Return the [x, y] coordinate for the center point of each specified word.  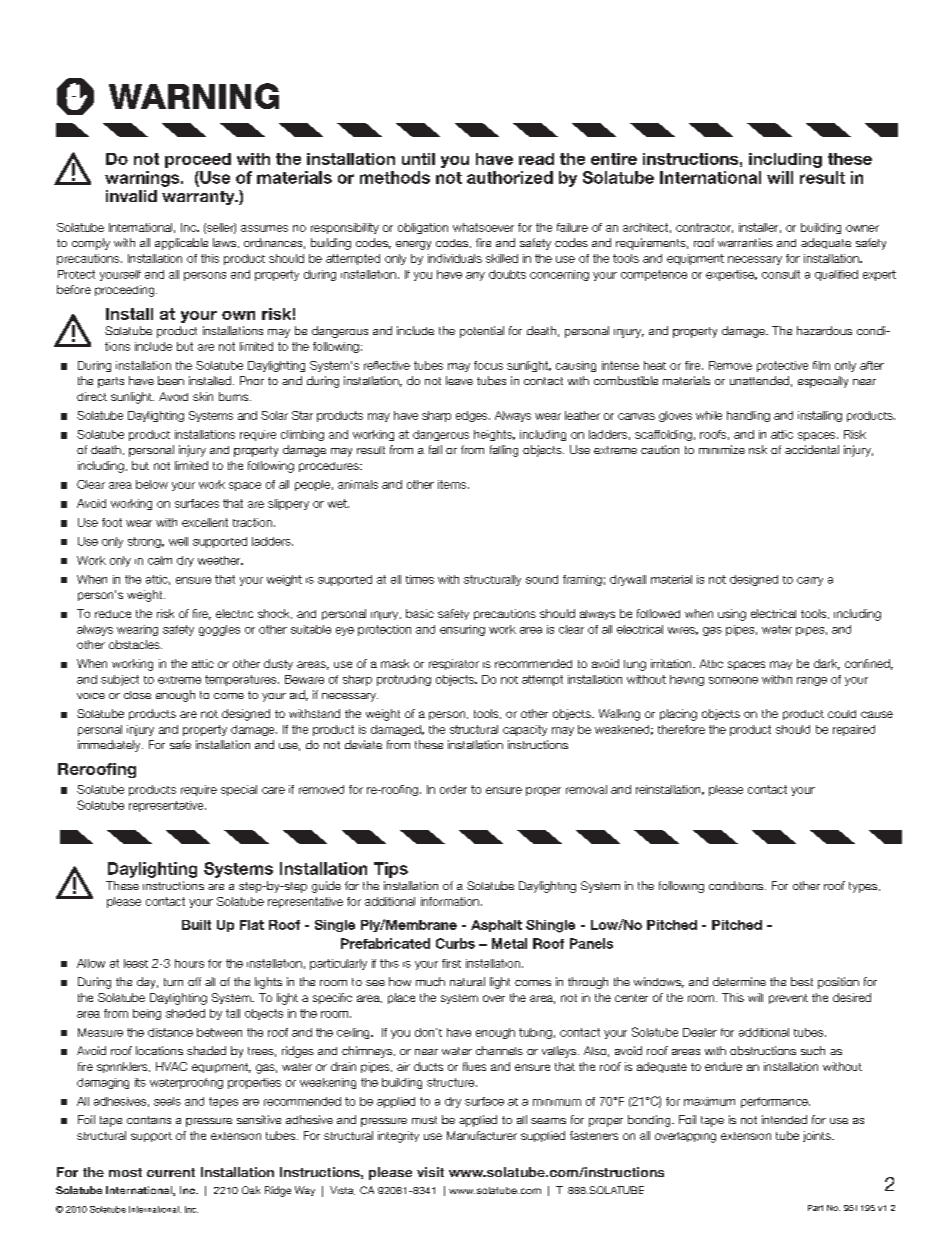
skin [203, 396]
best [802, 981]
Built [196, 925]
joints [818, 1136]
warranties [745, 242]
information [450, 901]
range [812, 681]
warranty [199, 198]
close [137, 695]
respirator [454, 664]
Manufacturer [482, 1135]
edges [473, 416]
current [171, 1172]
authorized [510, 177]
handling [748, 416]
